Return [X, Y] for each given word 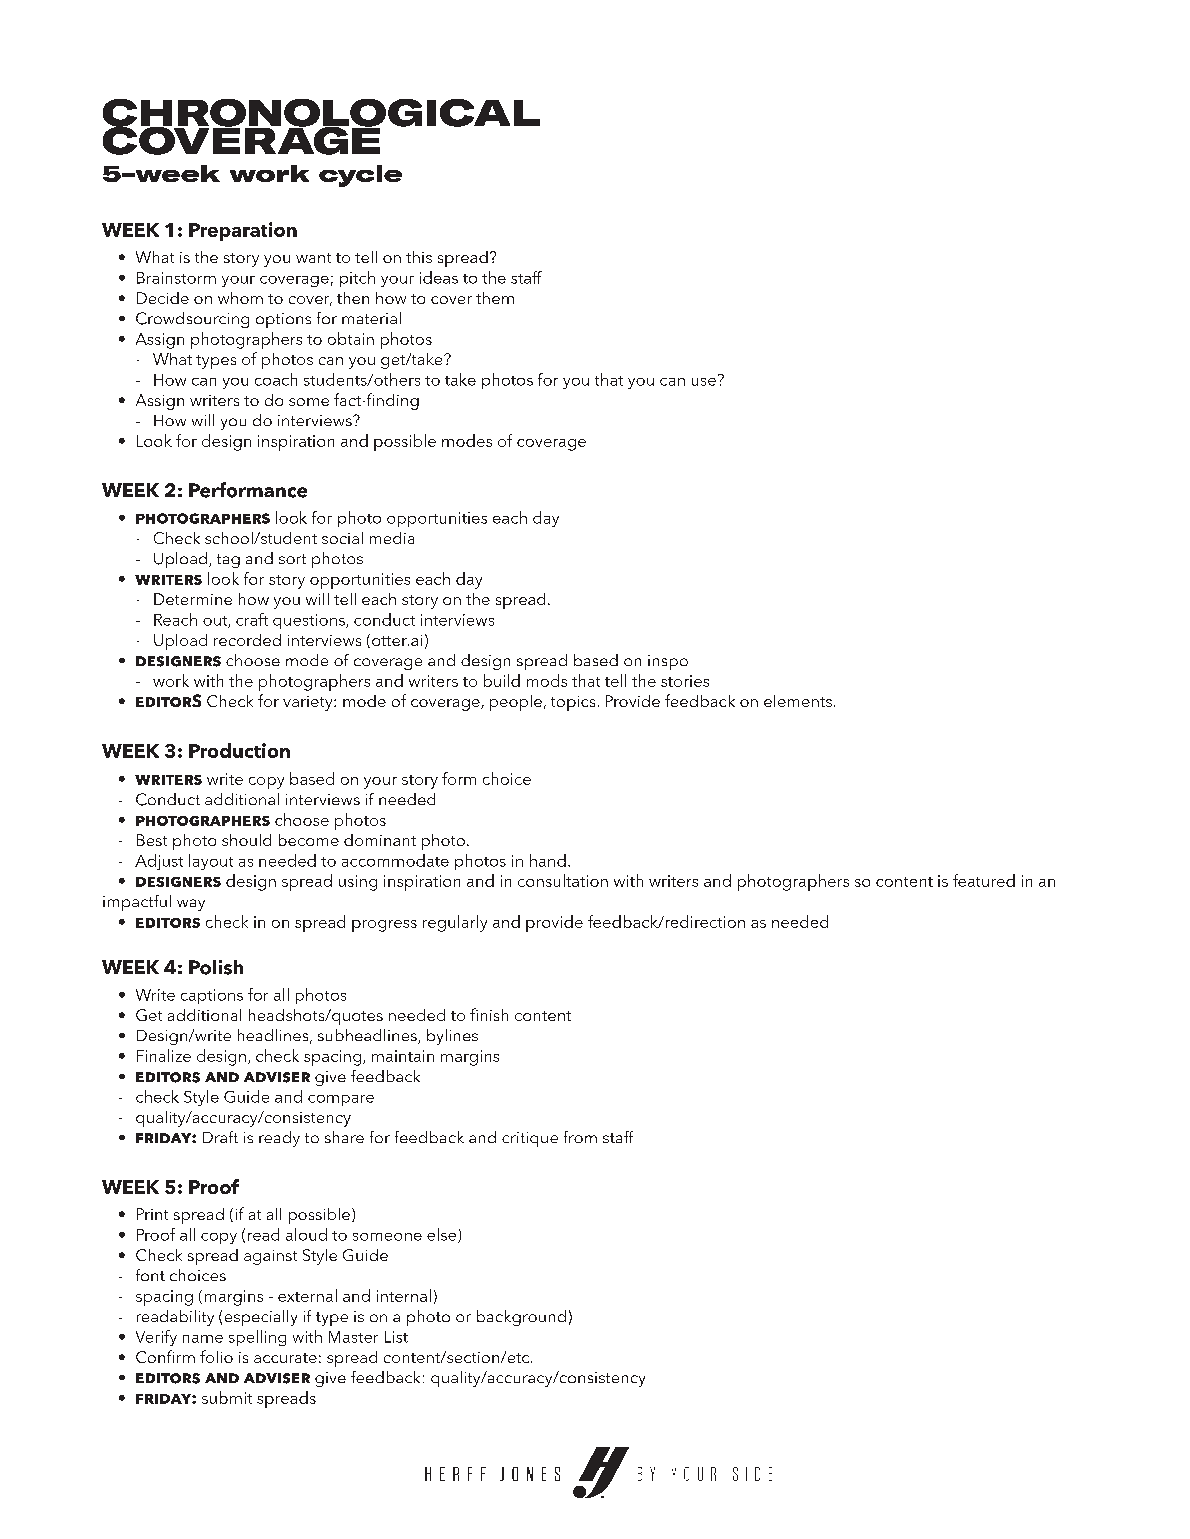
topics [573, 703]
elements [798, 701]
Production [239, 750]
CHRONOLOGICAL [321, 114]
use [704, 382]
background [521, 1318]
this [419, 257]
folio [216, 1356]
